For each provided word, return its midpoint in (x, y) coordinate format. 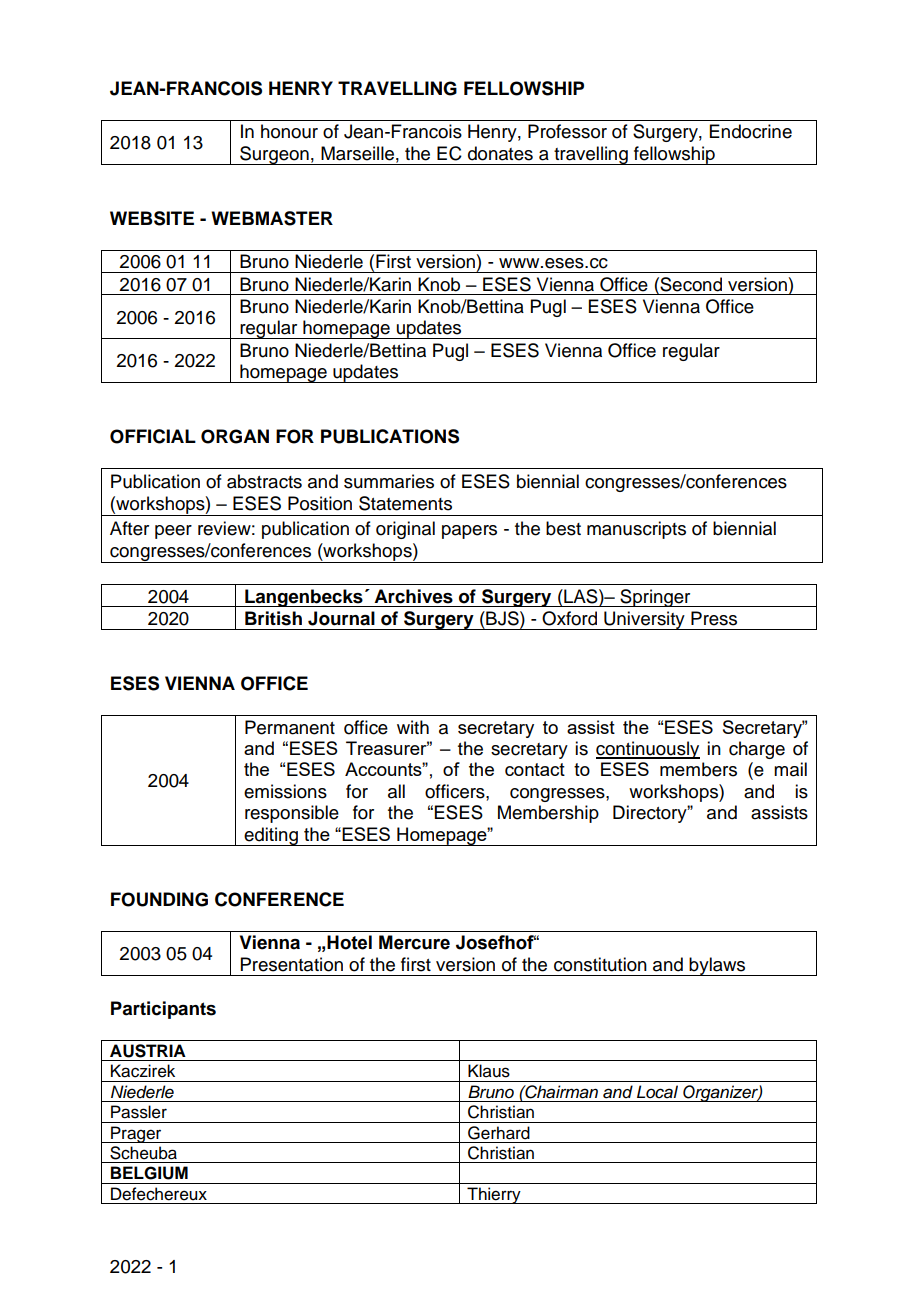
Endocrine (751, 131)
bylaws (718, 966)
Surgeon (274, 155)
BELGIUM (149, 1173)
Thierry (494, 1195)
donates (500, 153)
